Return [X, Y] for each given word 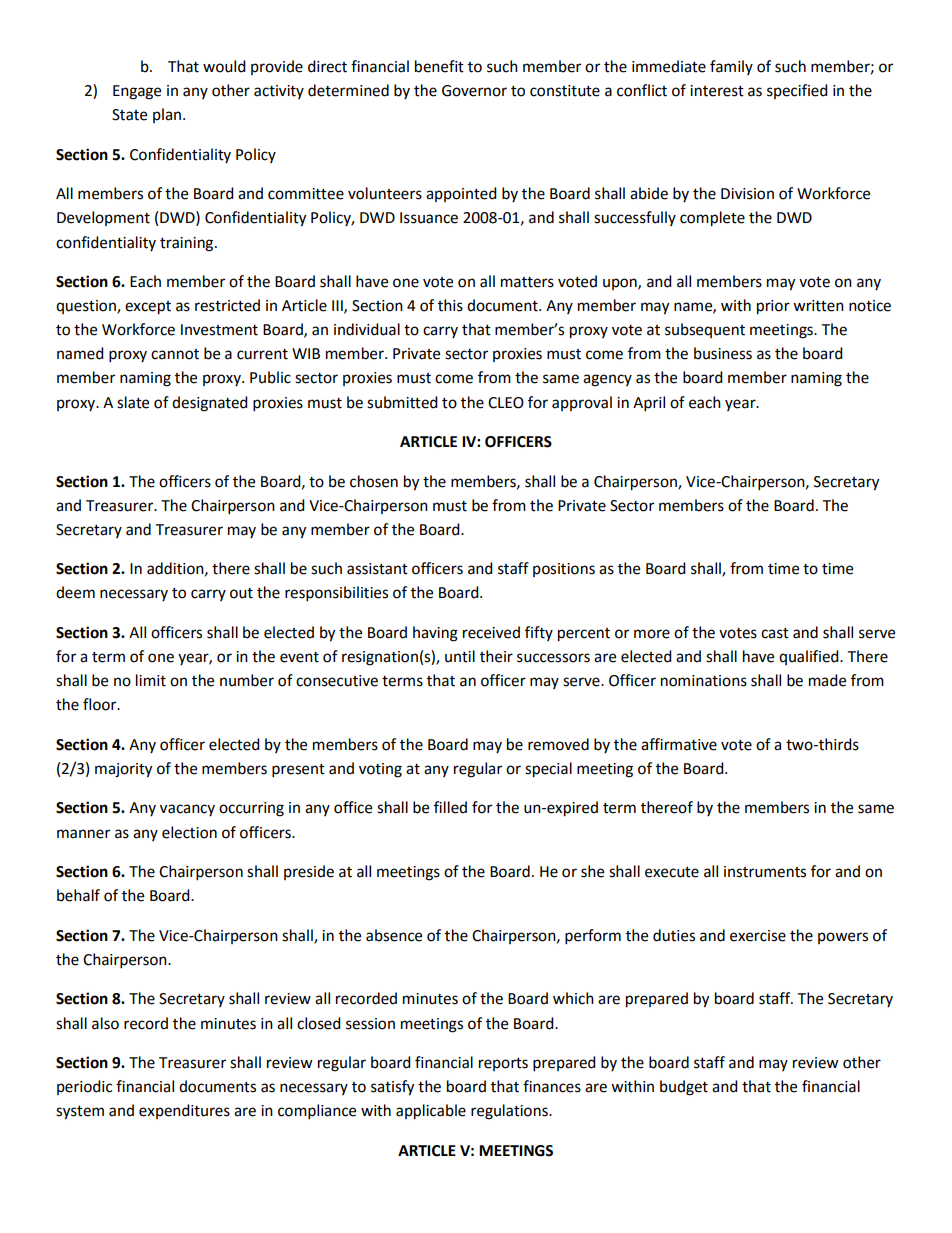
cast [775, 633]
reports [503, 1064]
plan [168, 115]
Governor [474, 91]
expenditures [184, 1111]
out [241, 593]
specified [797, 91]
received [491, 632]
